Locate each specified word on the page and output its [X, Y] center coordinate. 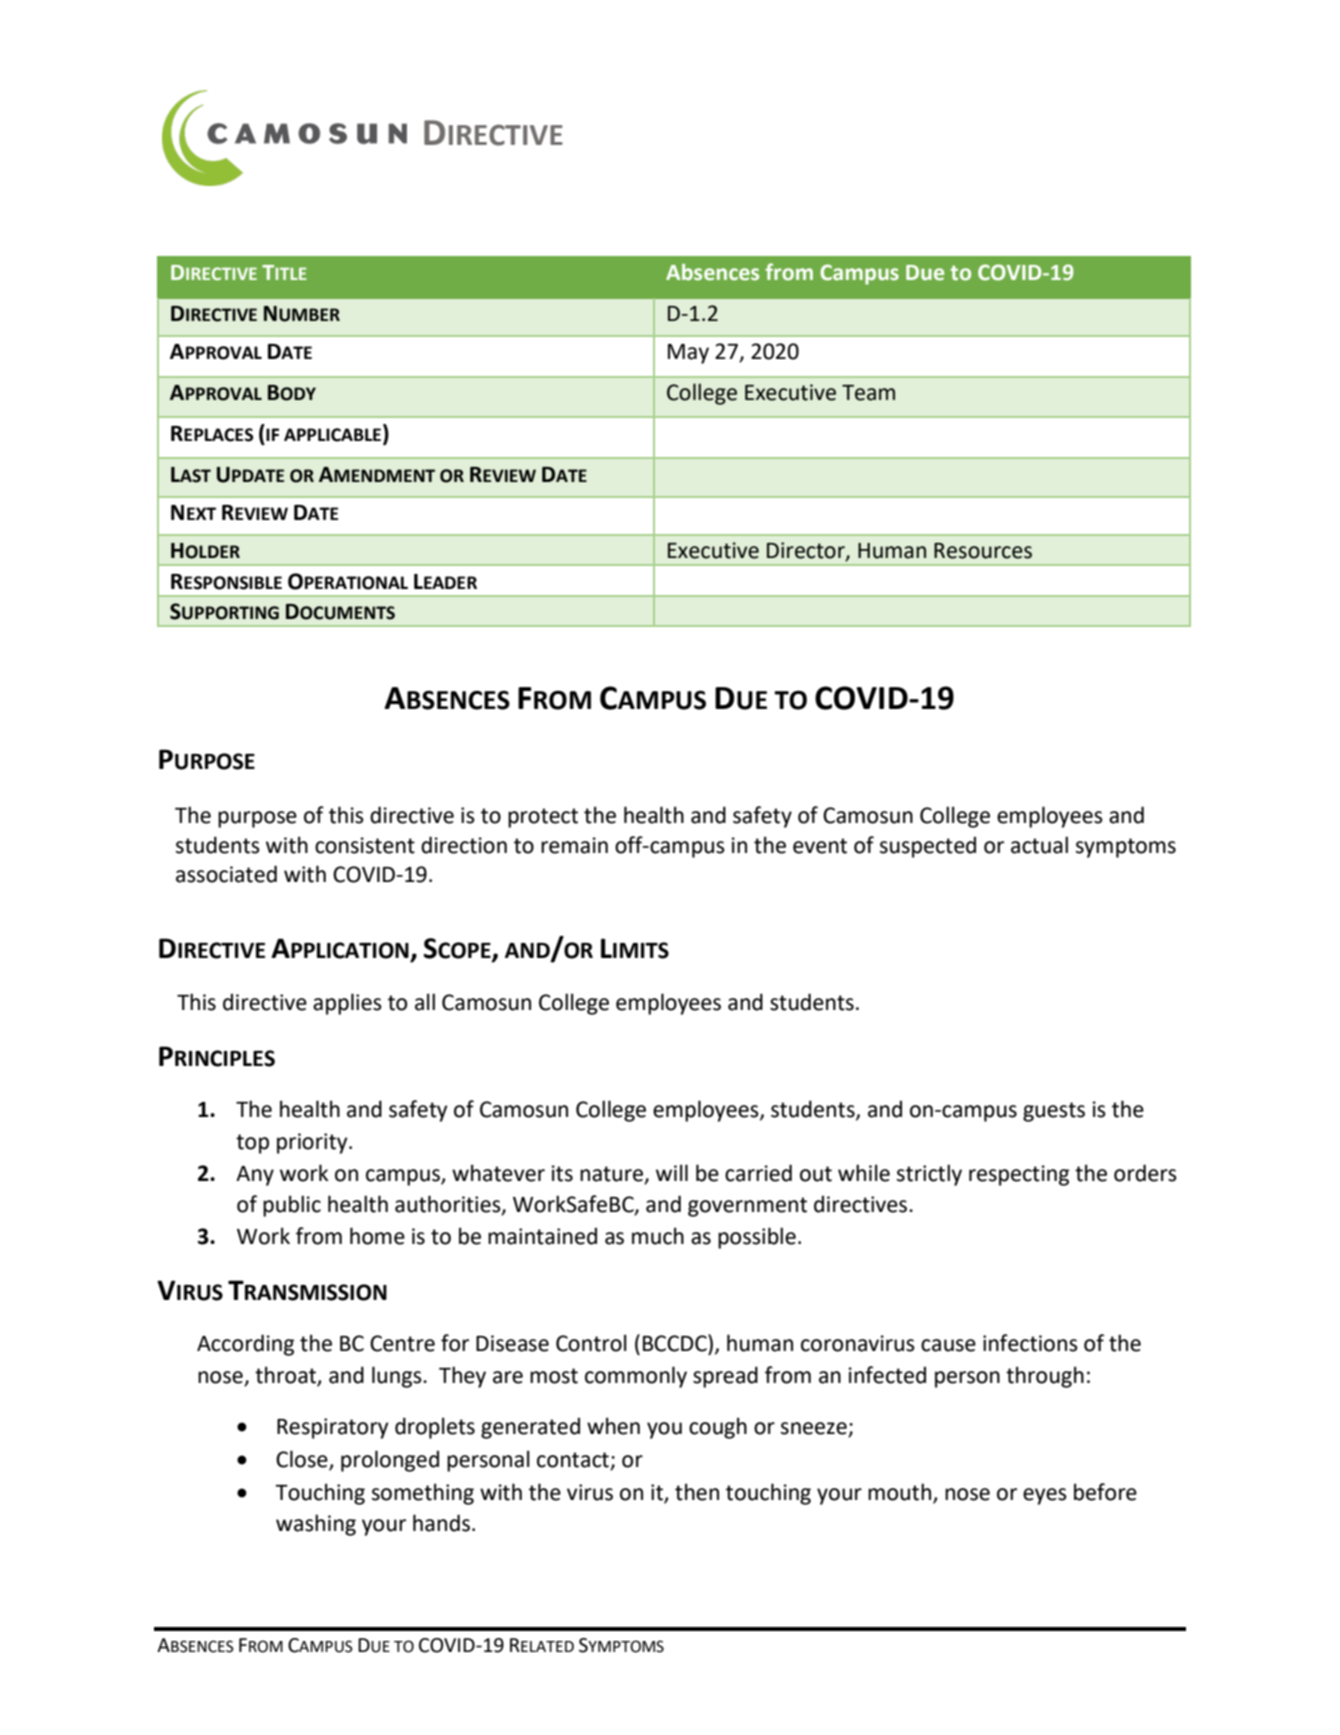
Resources [983, 551]
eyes [1045, 1496]
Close [303, 1460]
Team [868, 393]
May [688, 354]
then [697, 1492]
